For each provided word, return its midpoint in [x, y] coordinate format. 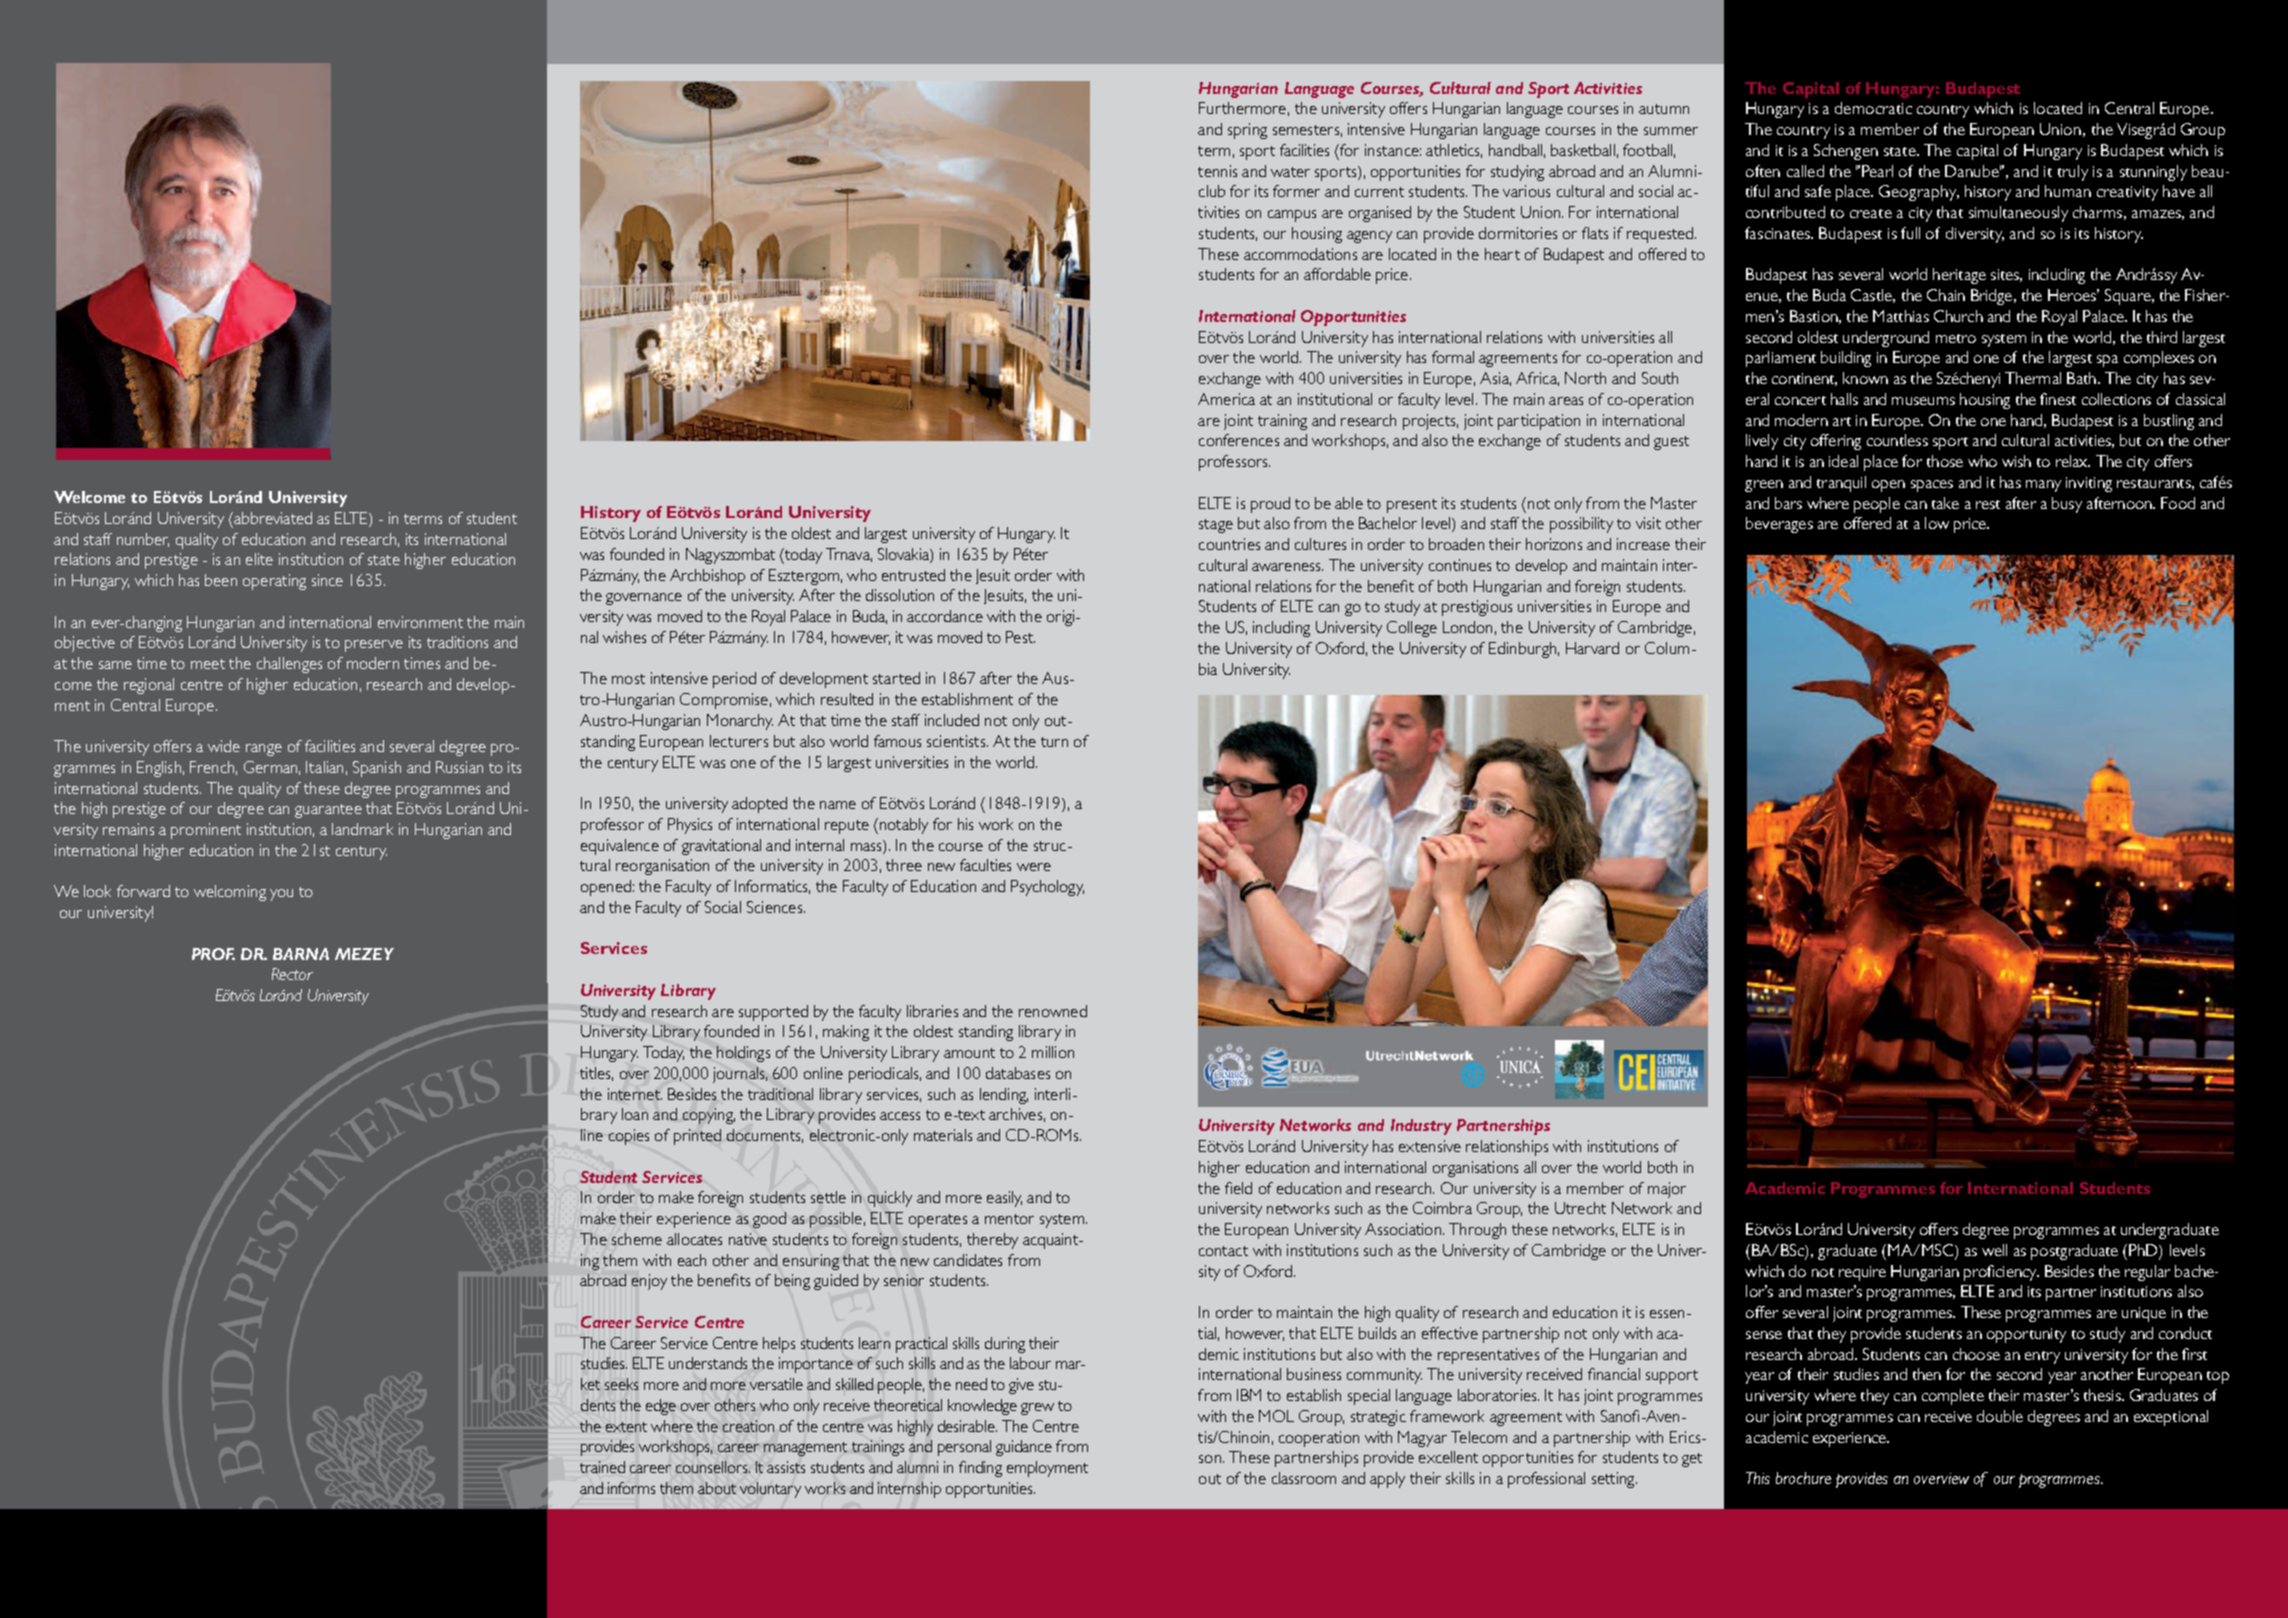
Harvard [1592, 648]
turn [1054, 742]
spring [1247, 131]
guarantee [328, 811]
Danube [1973, 171]
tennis [1217, 171]
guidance [1024, 1448]
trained [602, 1467]
